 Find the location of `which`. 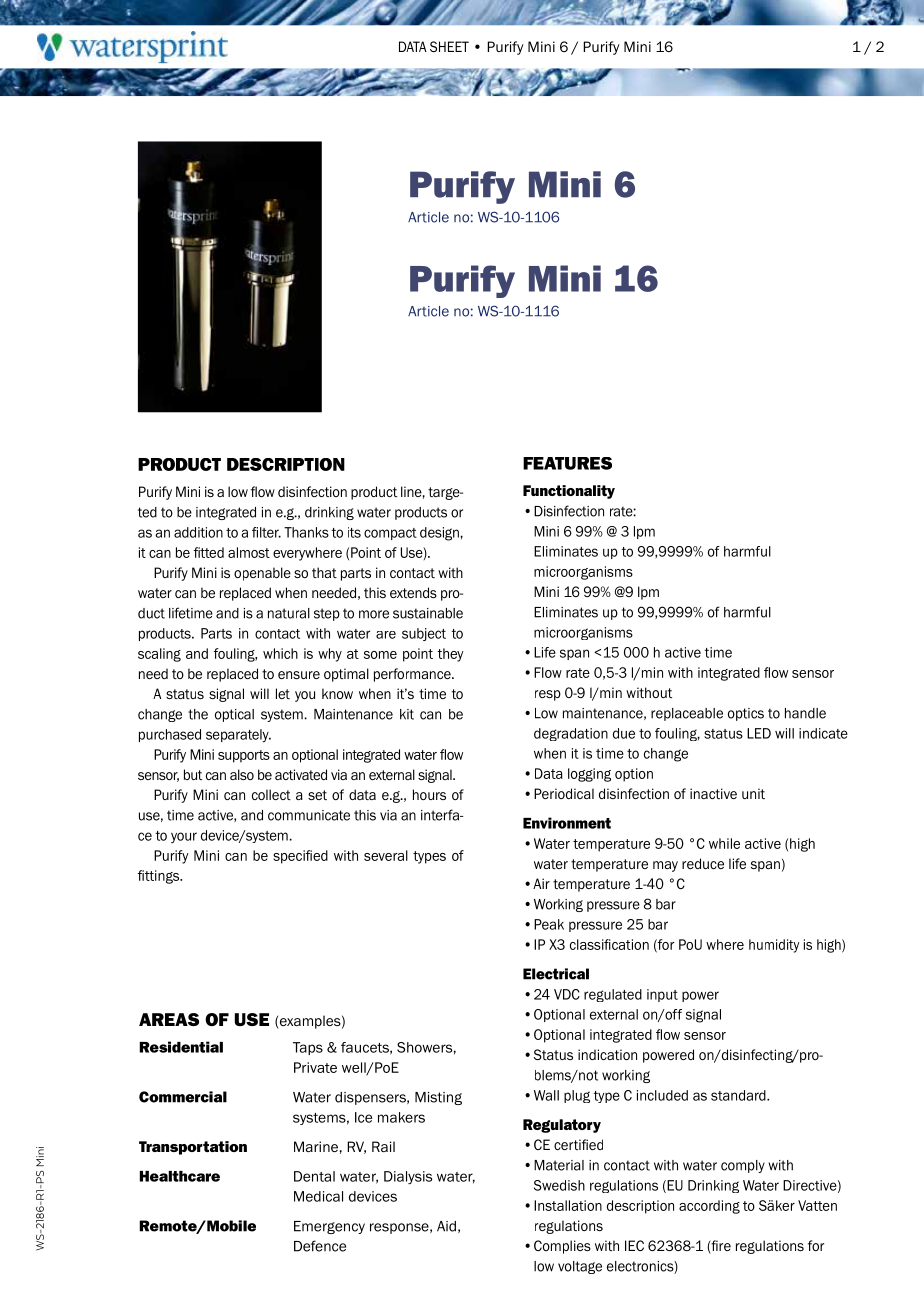

which is located at coordinates (280, 653).
